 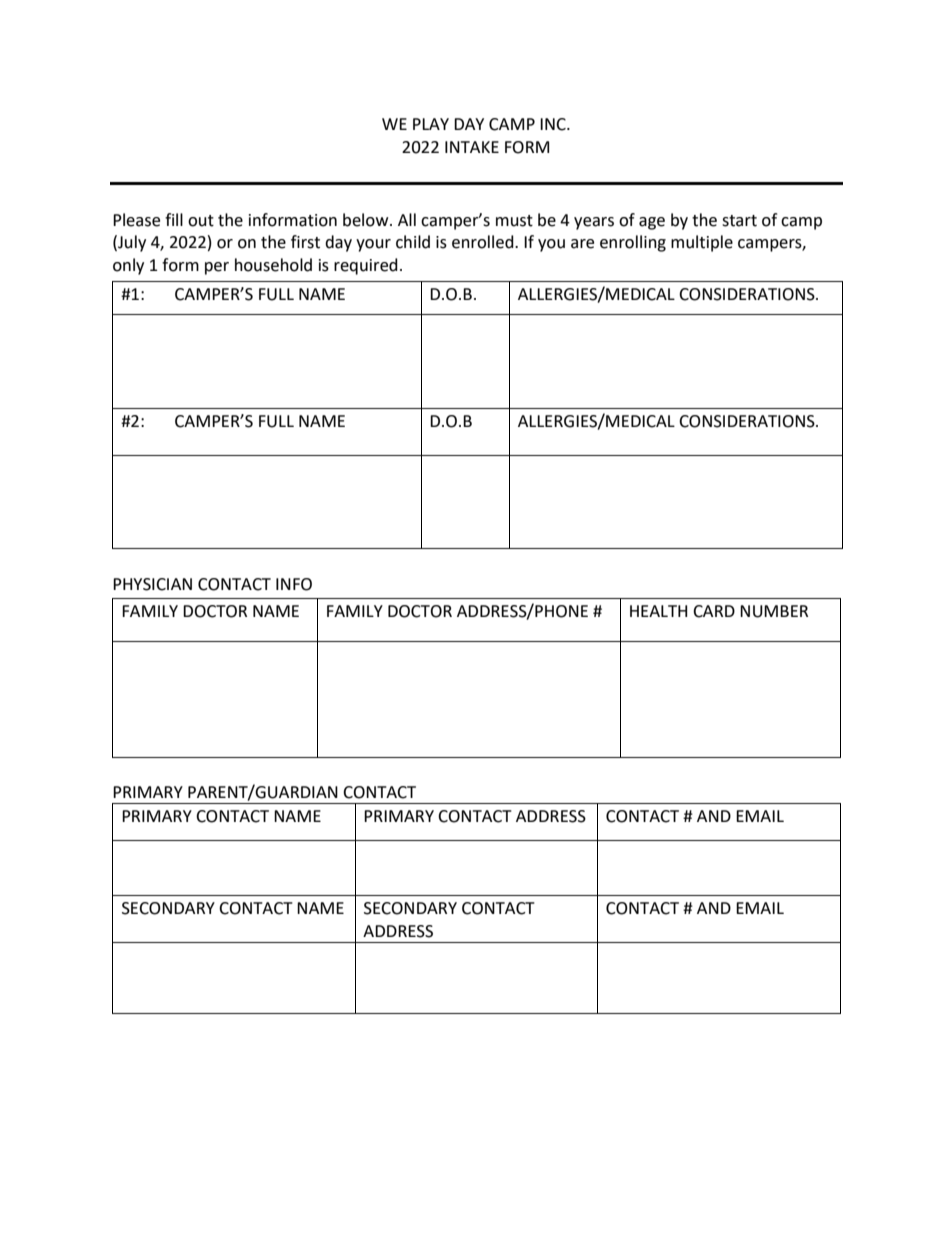 What do you see at coordinates (702, 243) in the page?
I see `multiple` at bounding box center [702, 243].
